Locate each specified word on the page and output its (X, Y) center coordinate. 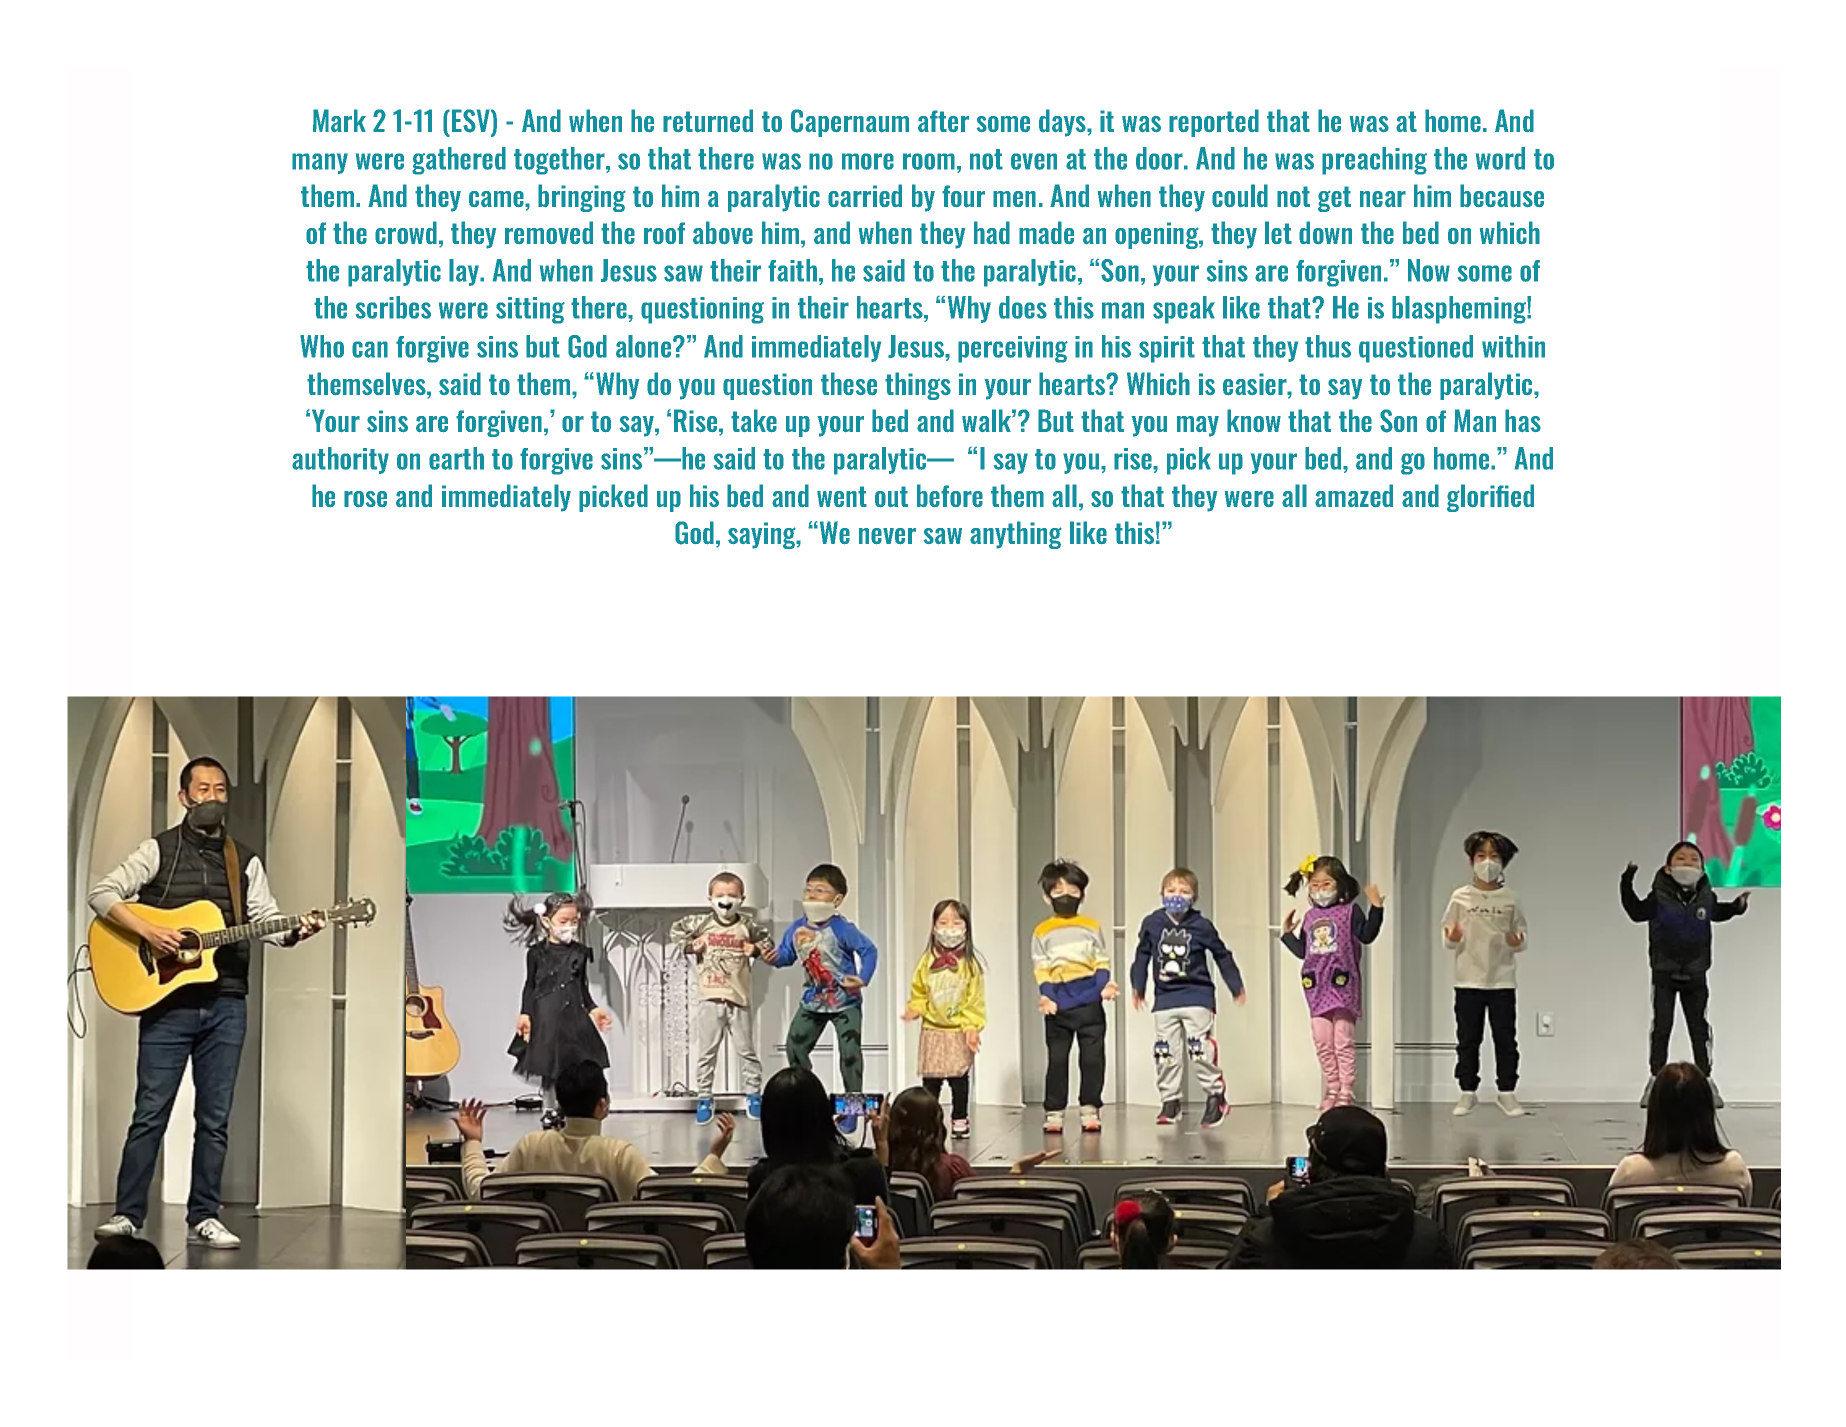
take (754, 420)
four (963, 196)
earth (456, 458)
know (1254, 420)
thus (1328, 346)
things (918, 386)
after (943, 121)
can (370, 349)
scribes (393, 307)
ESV (472, 122)
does (1023, 307)
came (497, 199)
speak (1184, 310)
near (1383, 199)
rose (365, 499)
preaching (1374, 161)
